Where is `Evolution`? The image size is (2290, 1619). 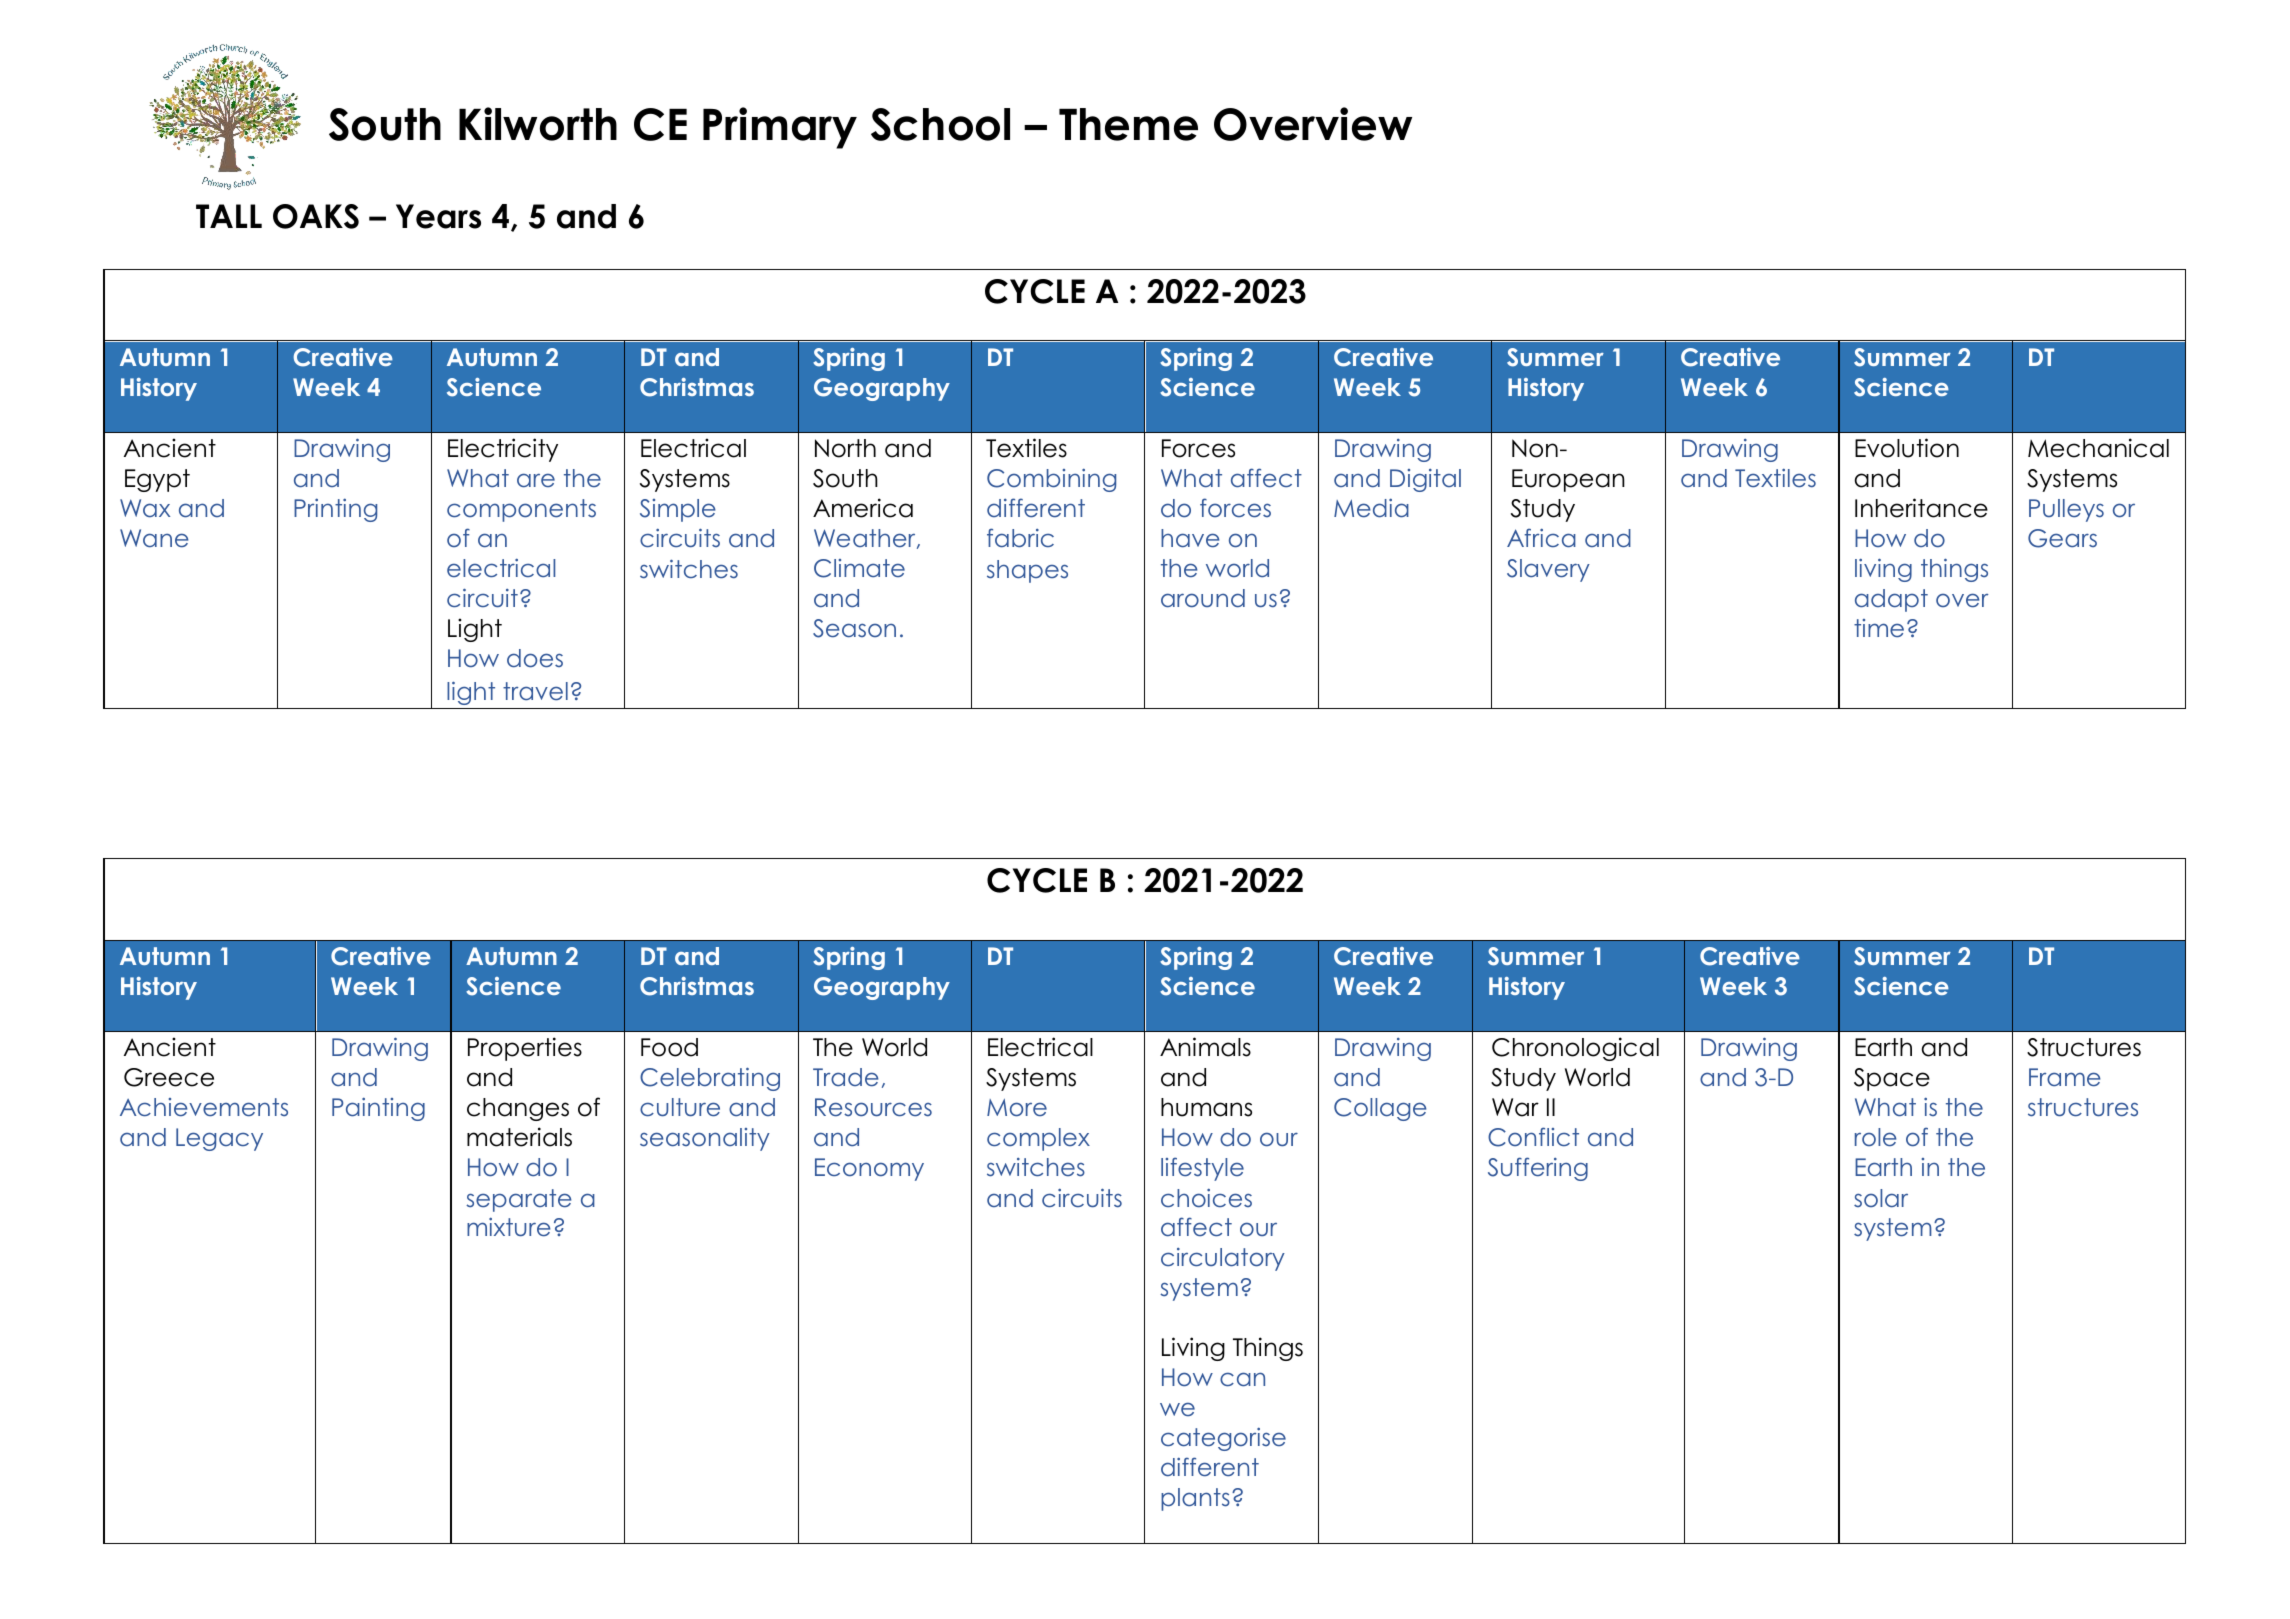
Evolution is located at coordinates (1907, 448).
